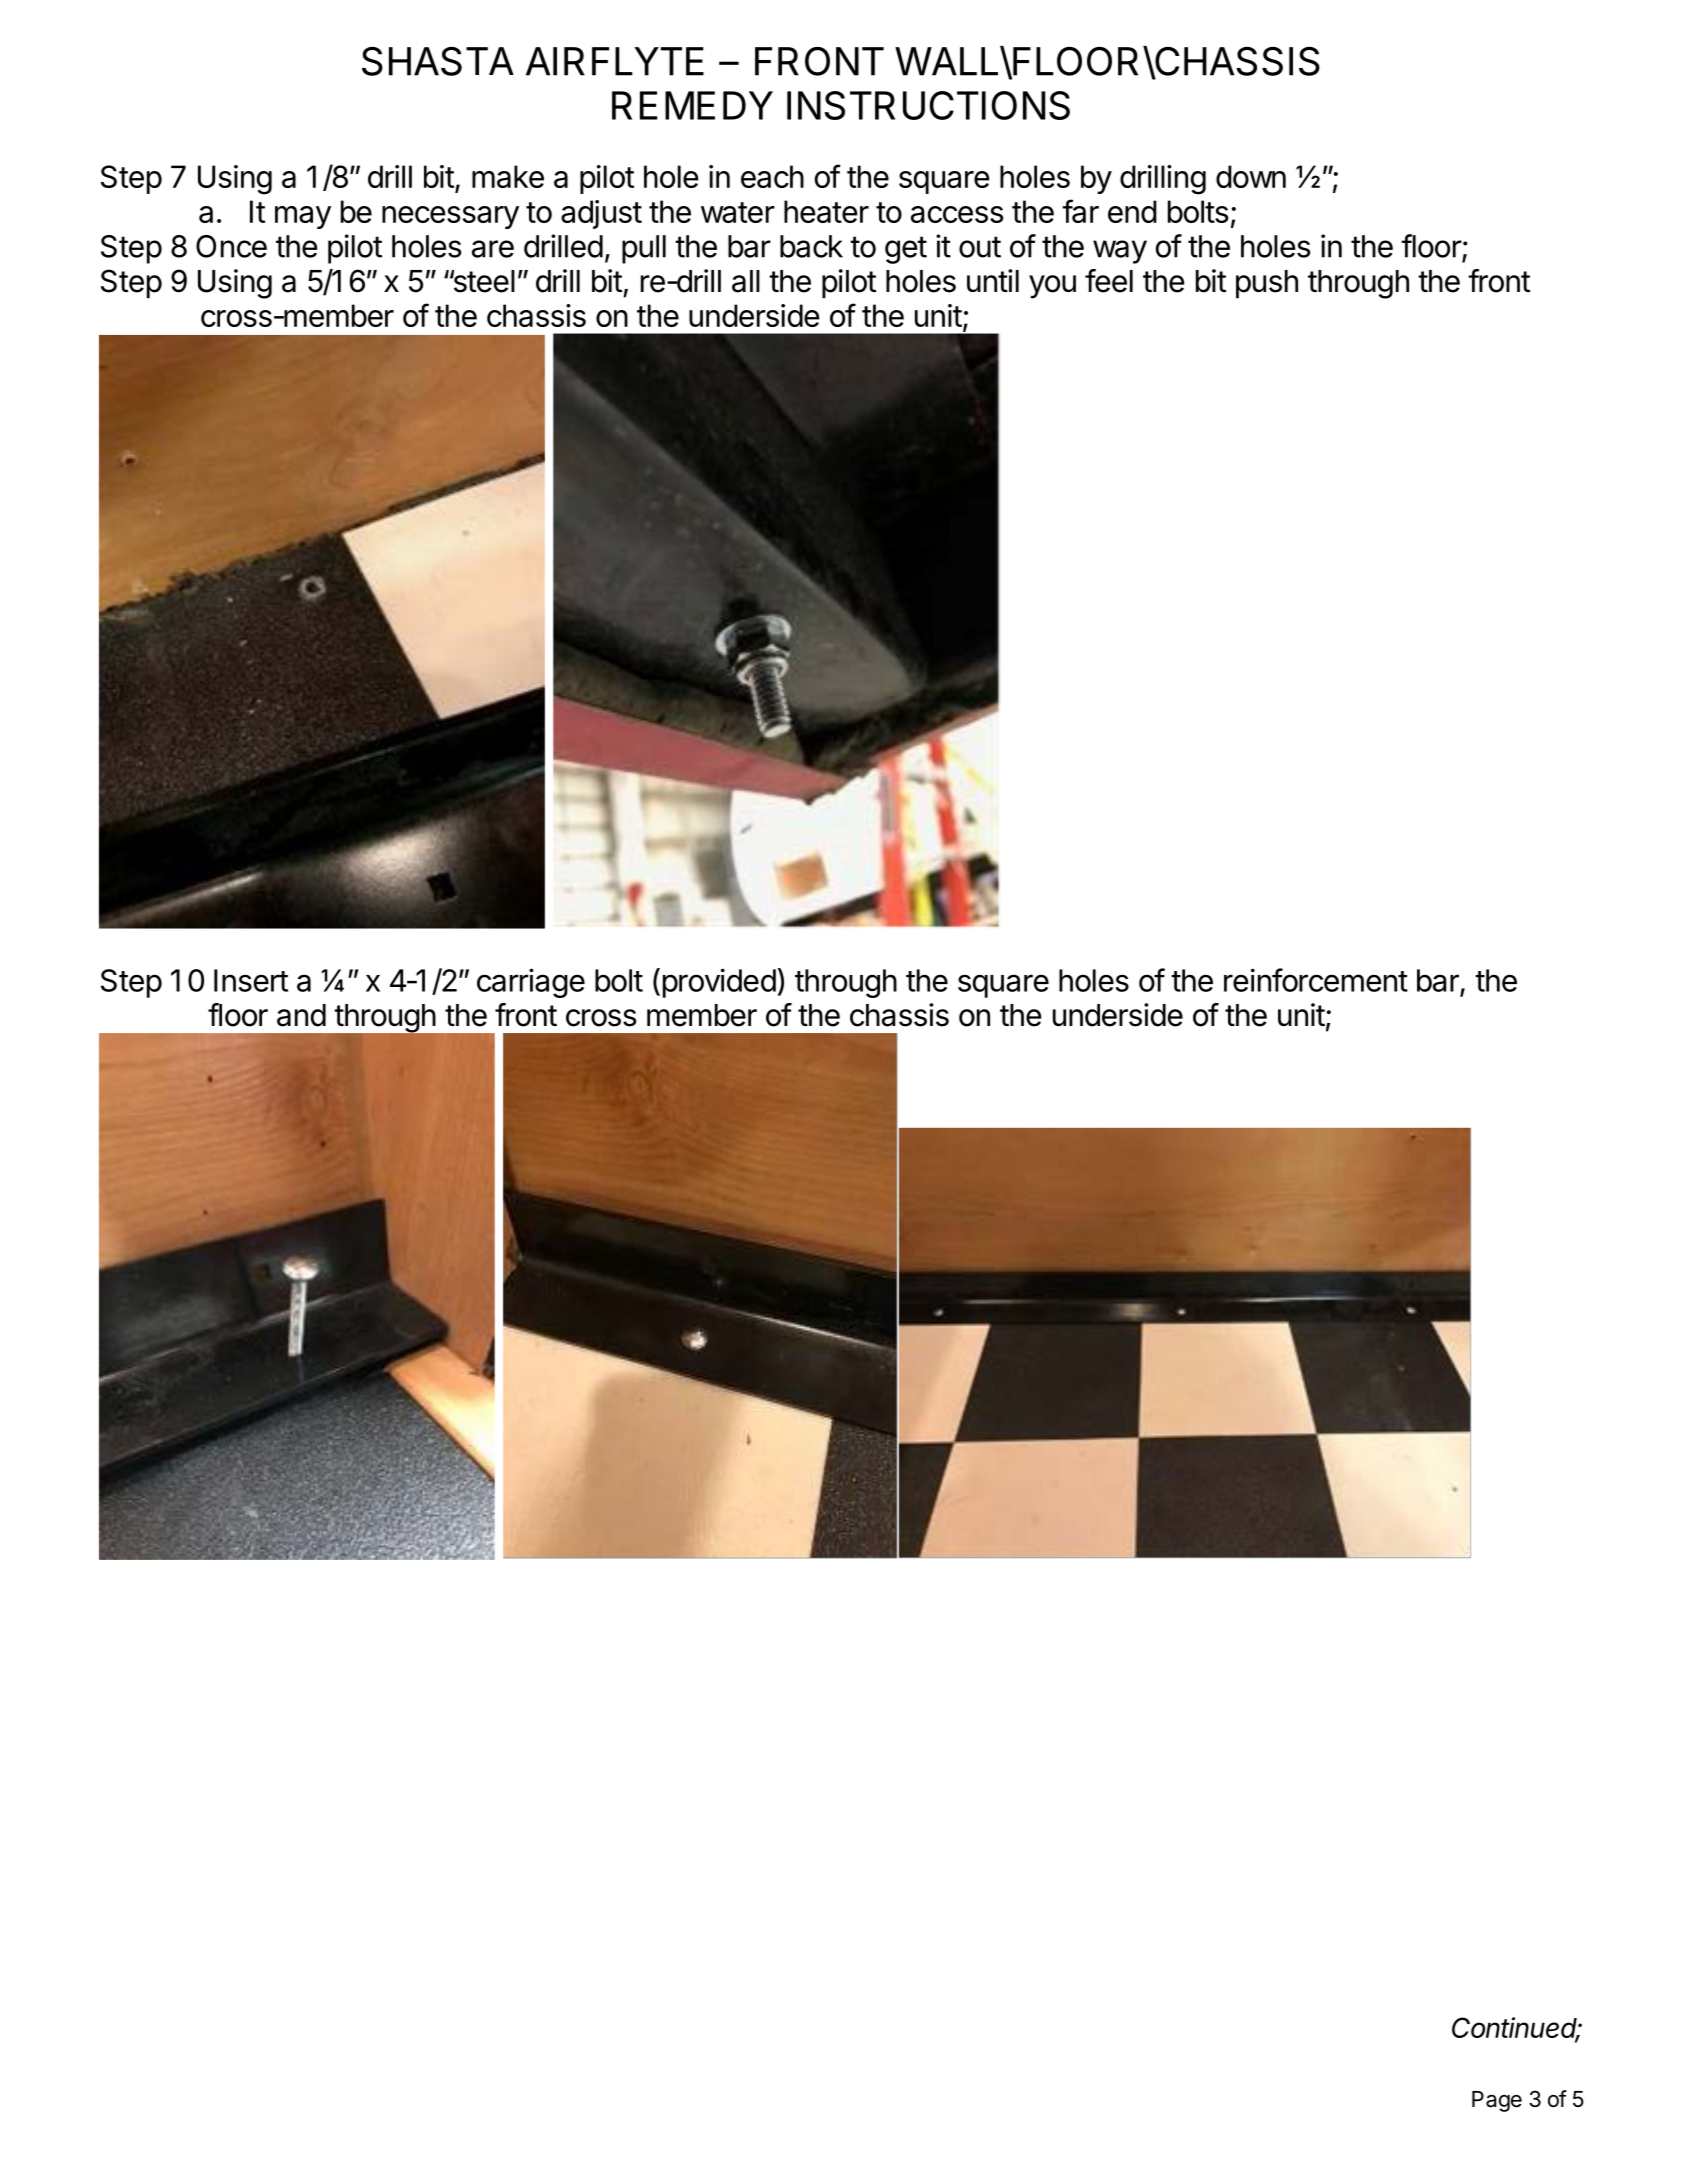 This document has height=2177, width=1682. I want to click on you, so click(1052, 287).
